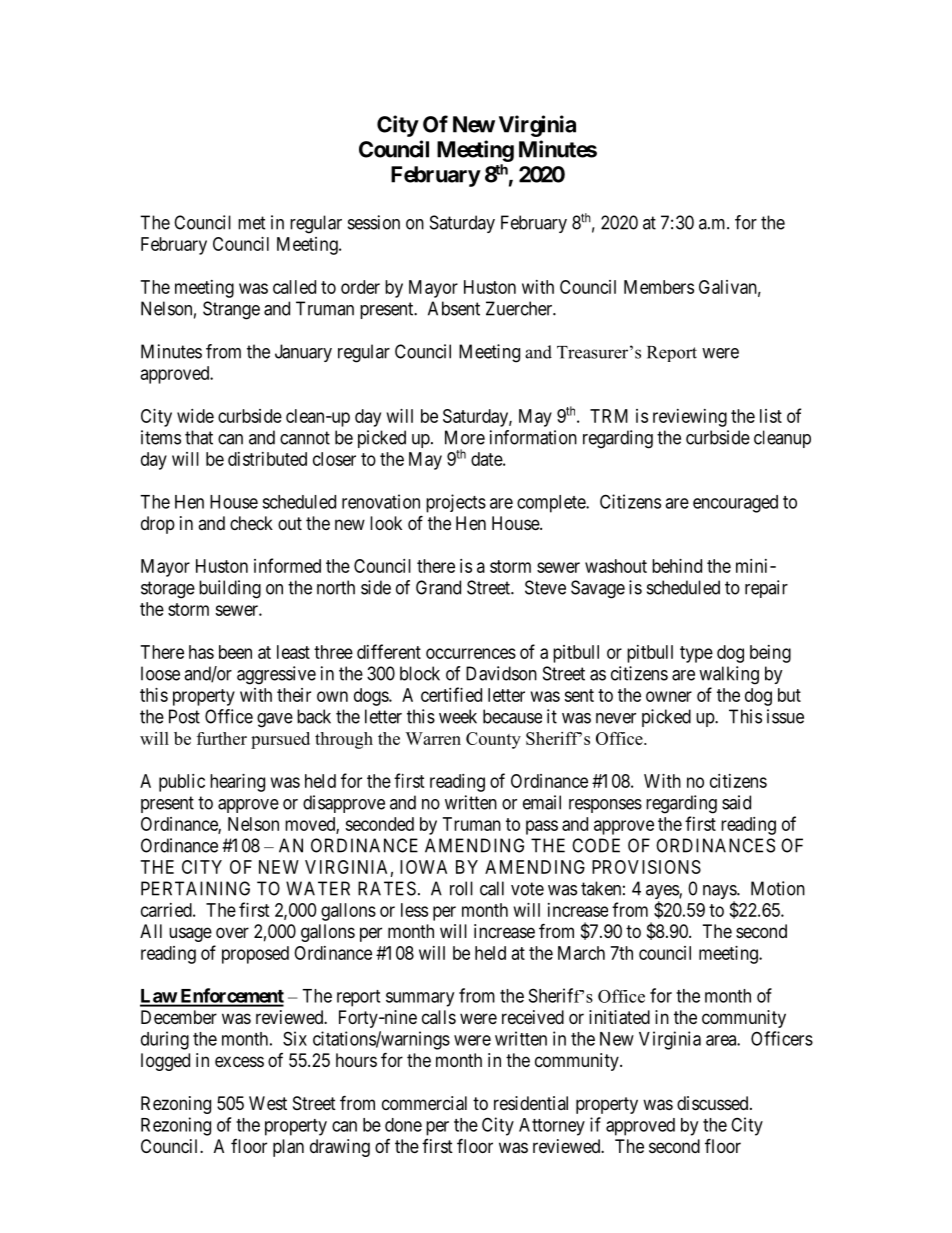 The height and width of the page is (1233, 952). I want to click on nays, so click(720, 893).
